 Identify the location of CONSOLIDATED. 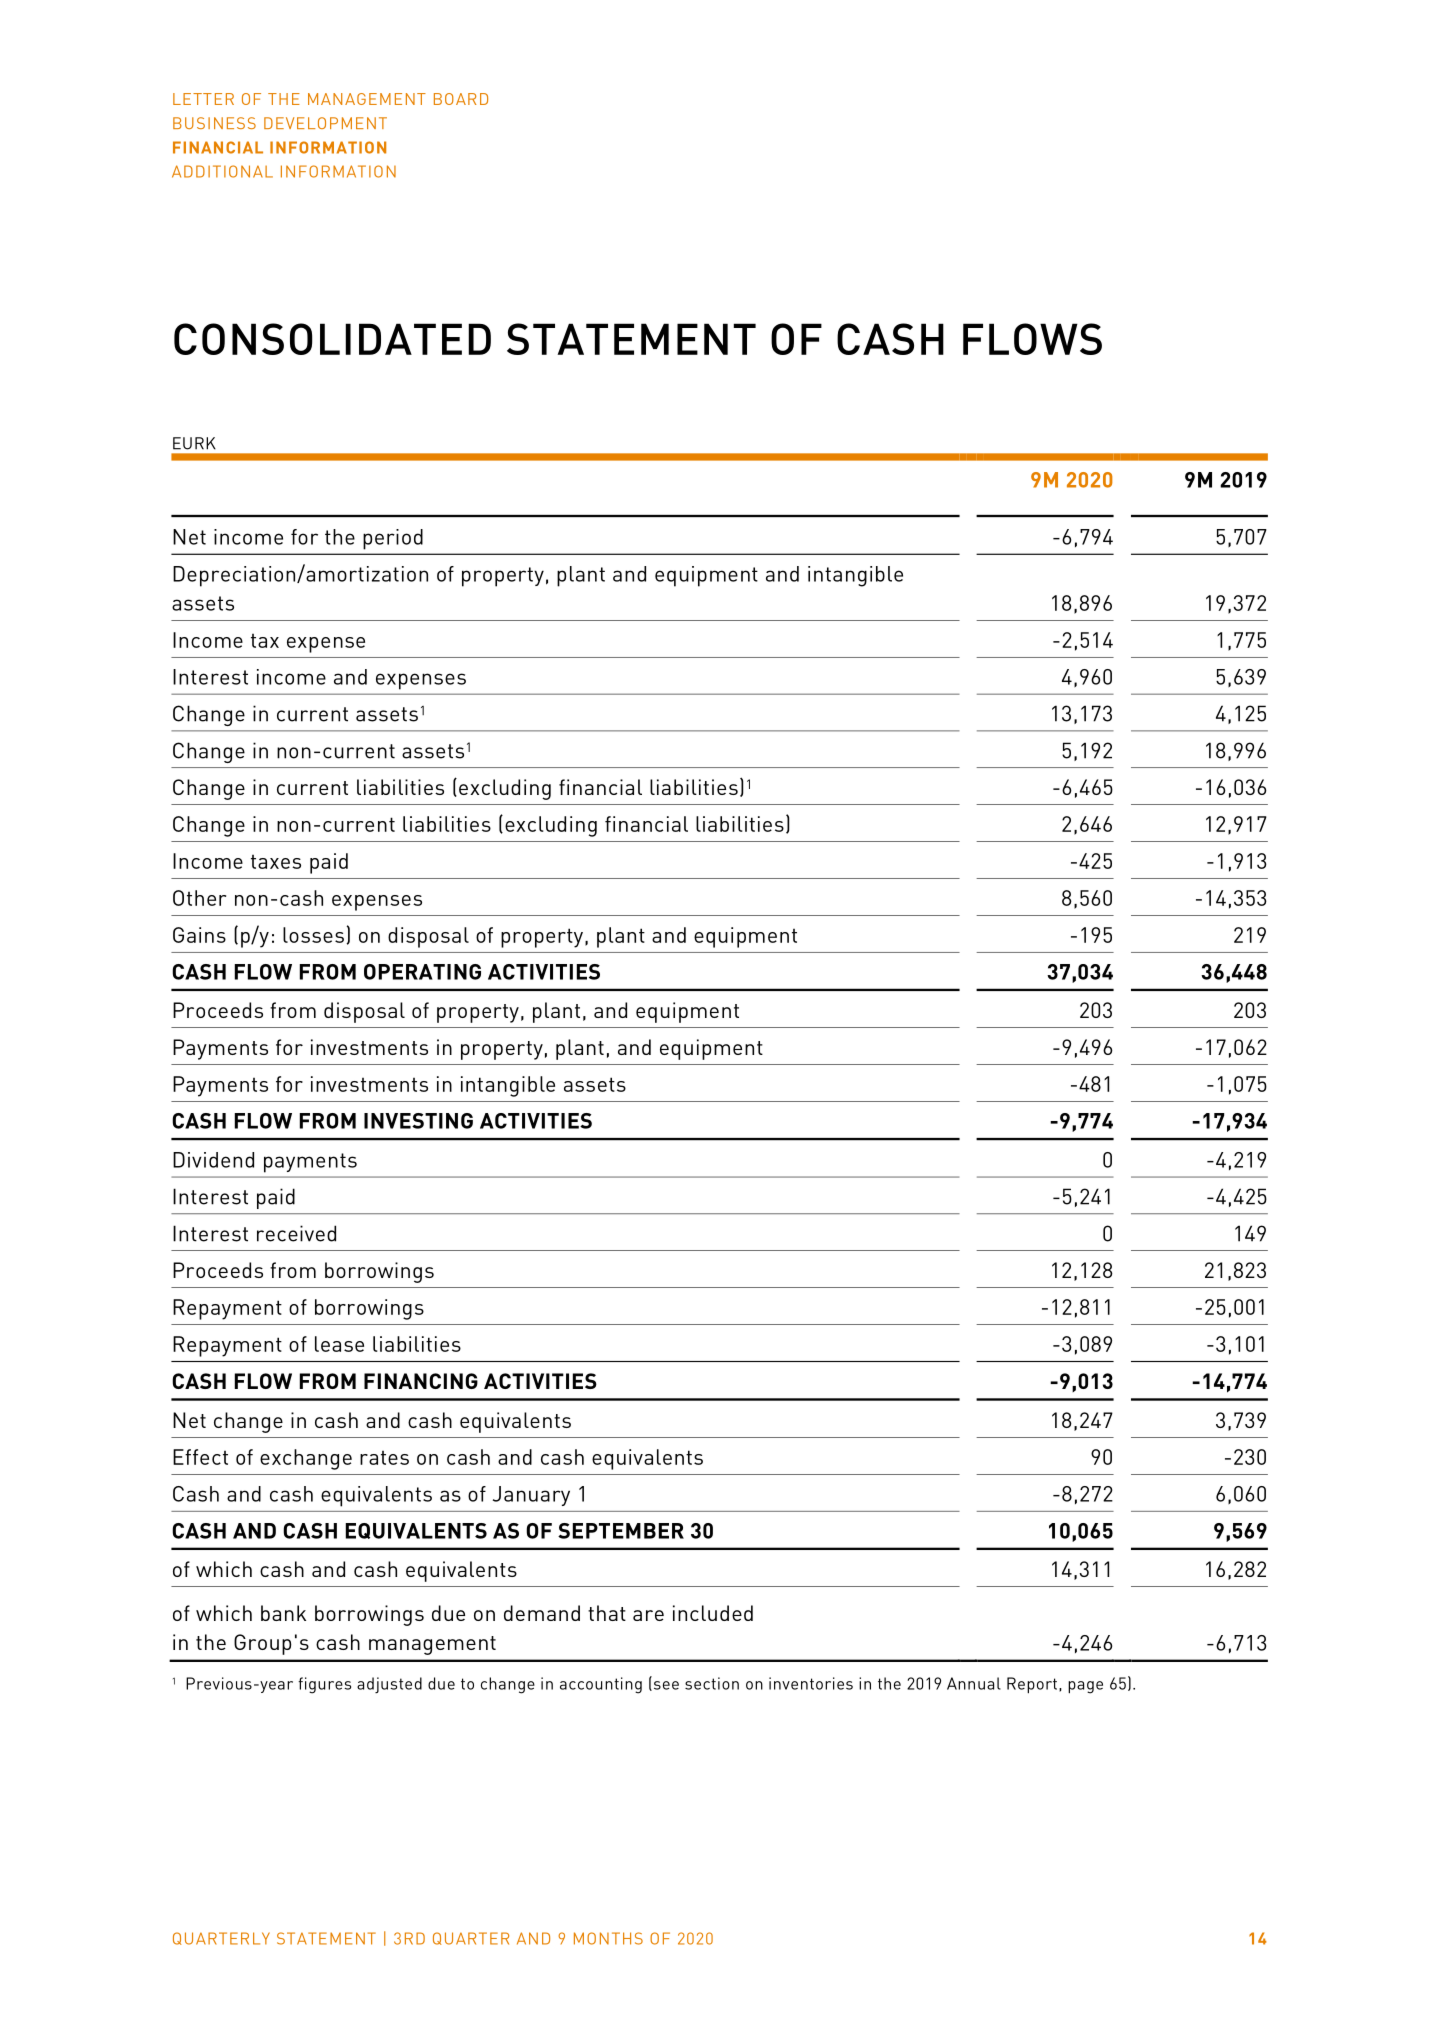
(332, 339).
